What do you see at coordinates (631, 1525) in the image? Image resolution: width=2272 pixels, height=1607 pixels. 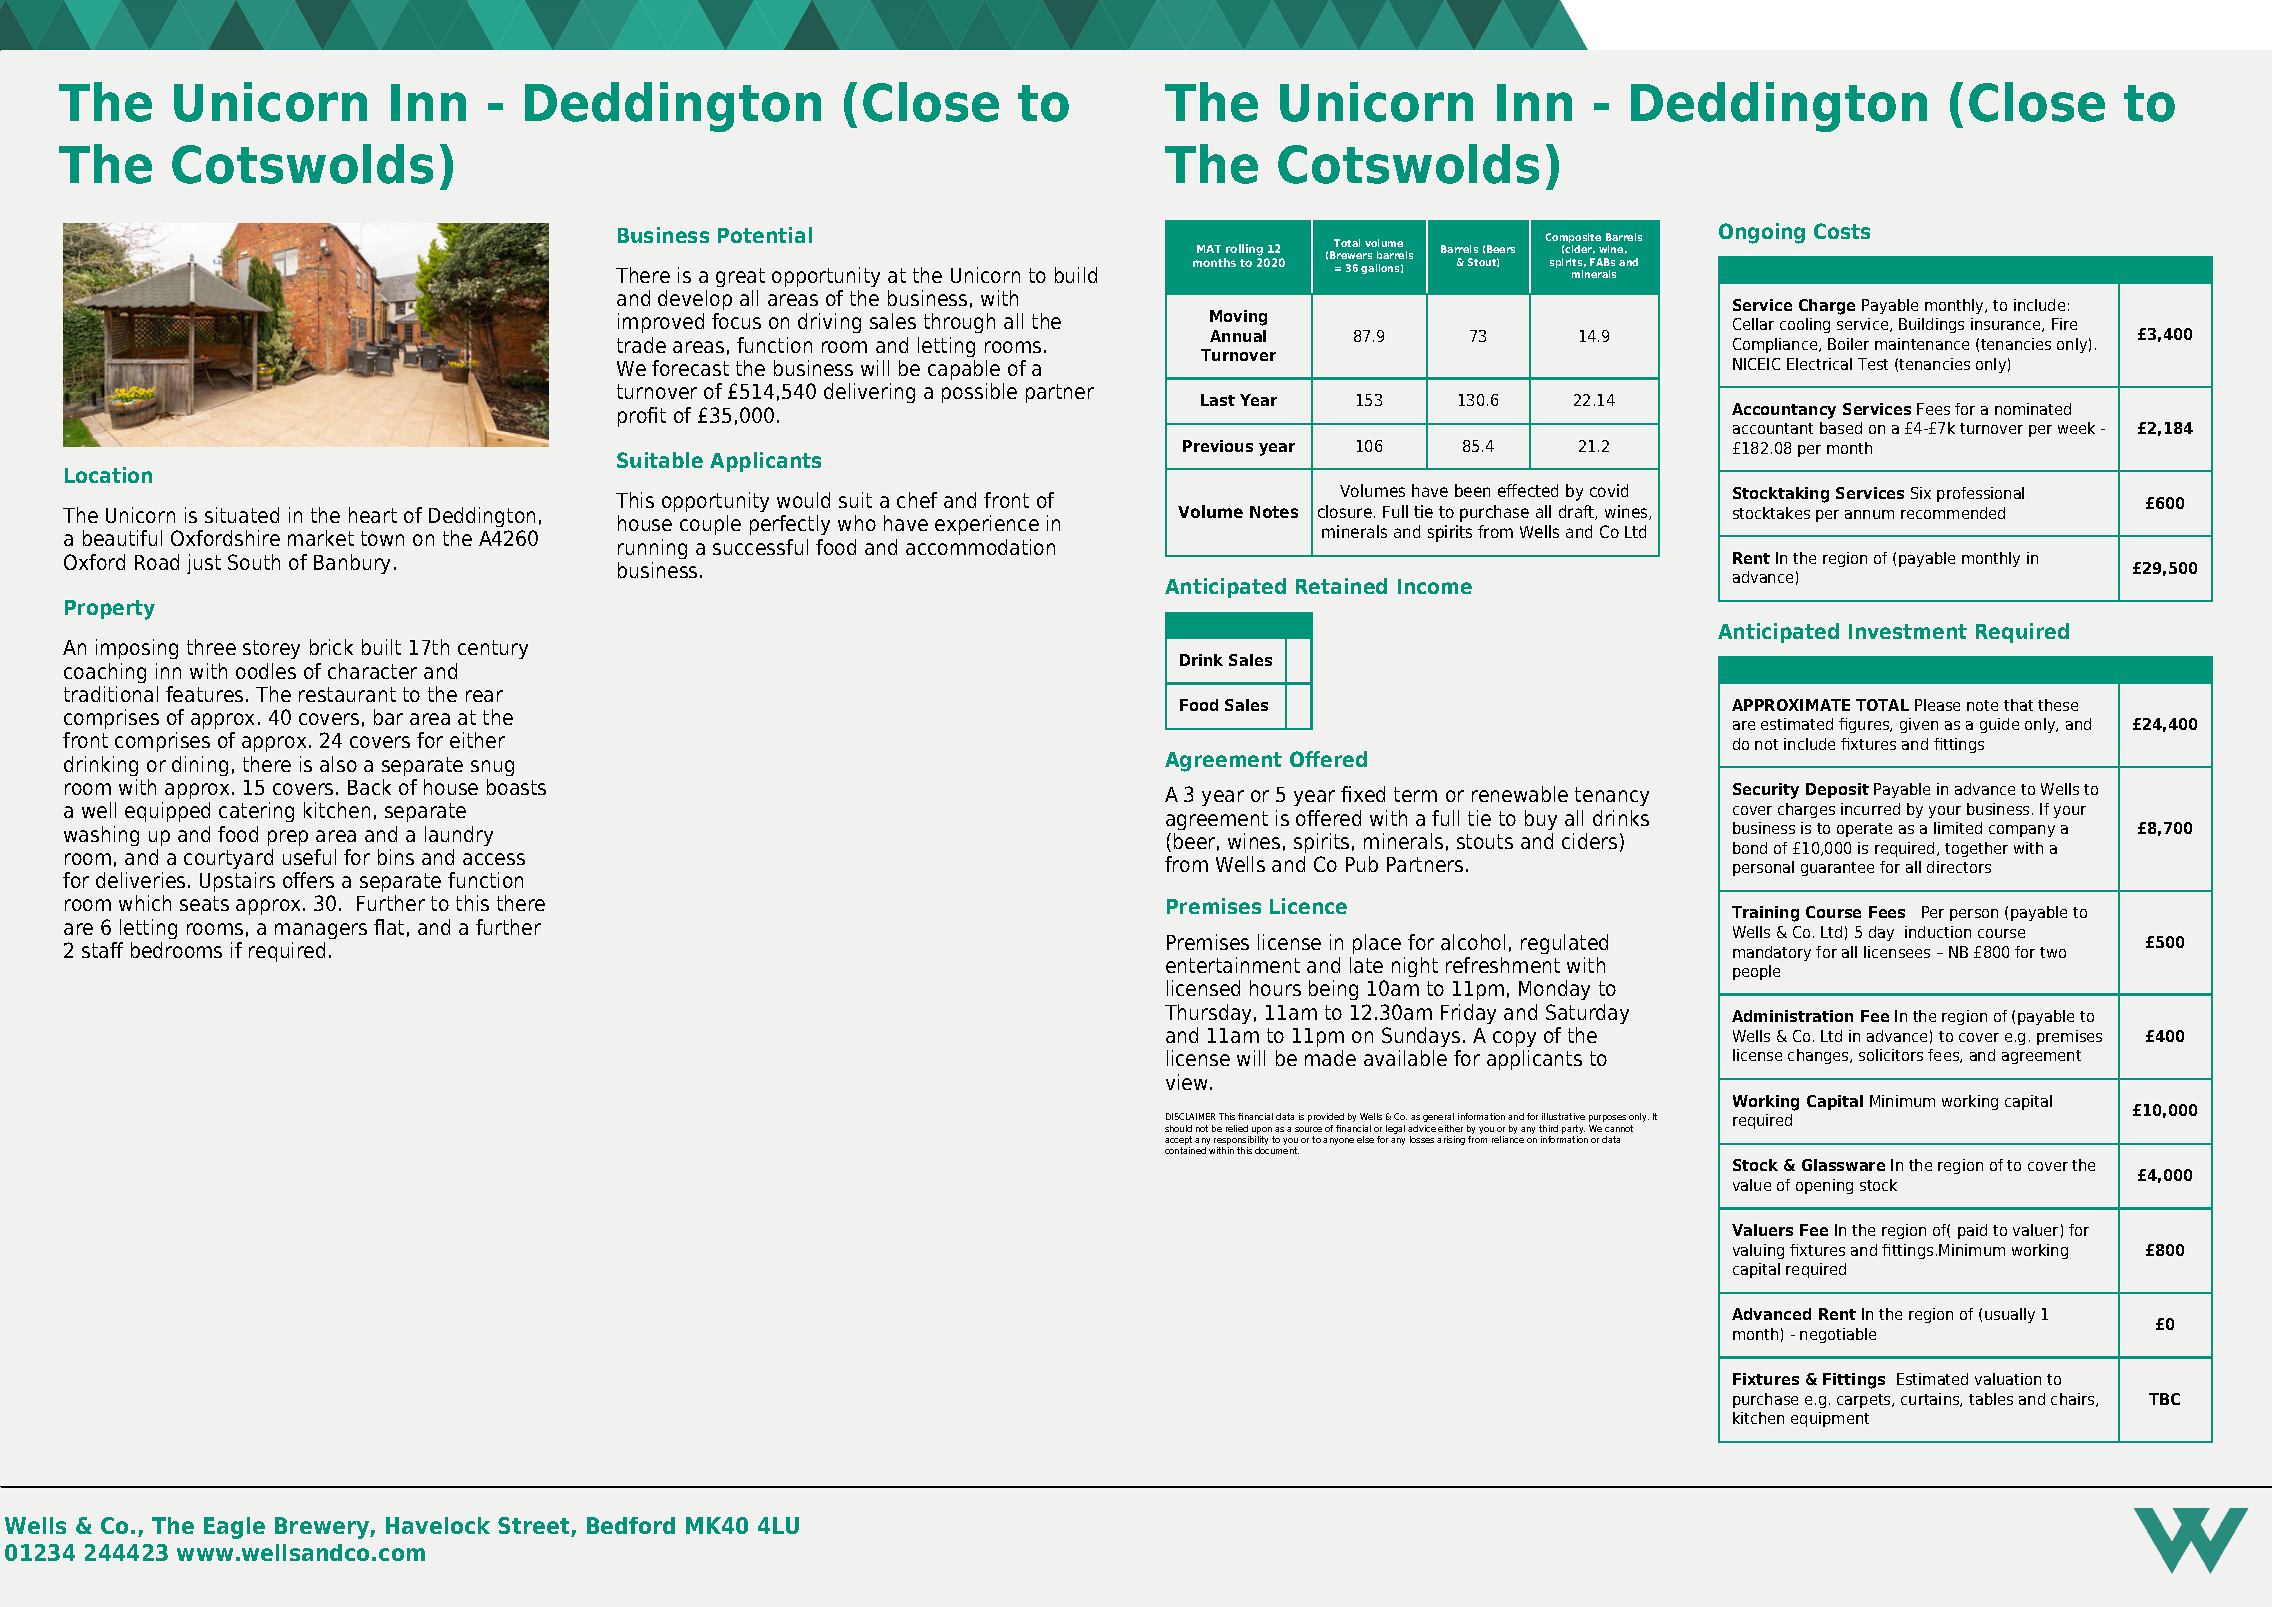 I see `Bedford` at bounding box center [631, 1525].
